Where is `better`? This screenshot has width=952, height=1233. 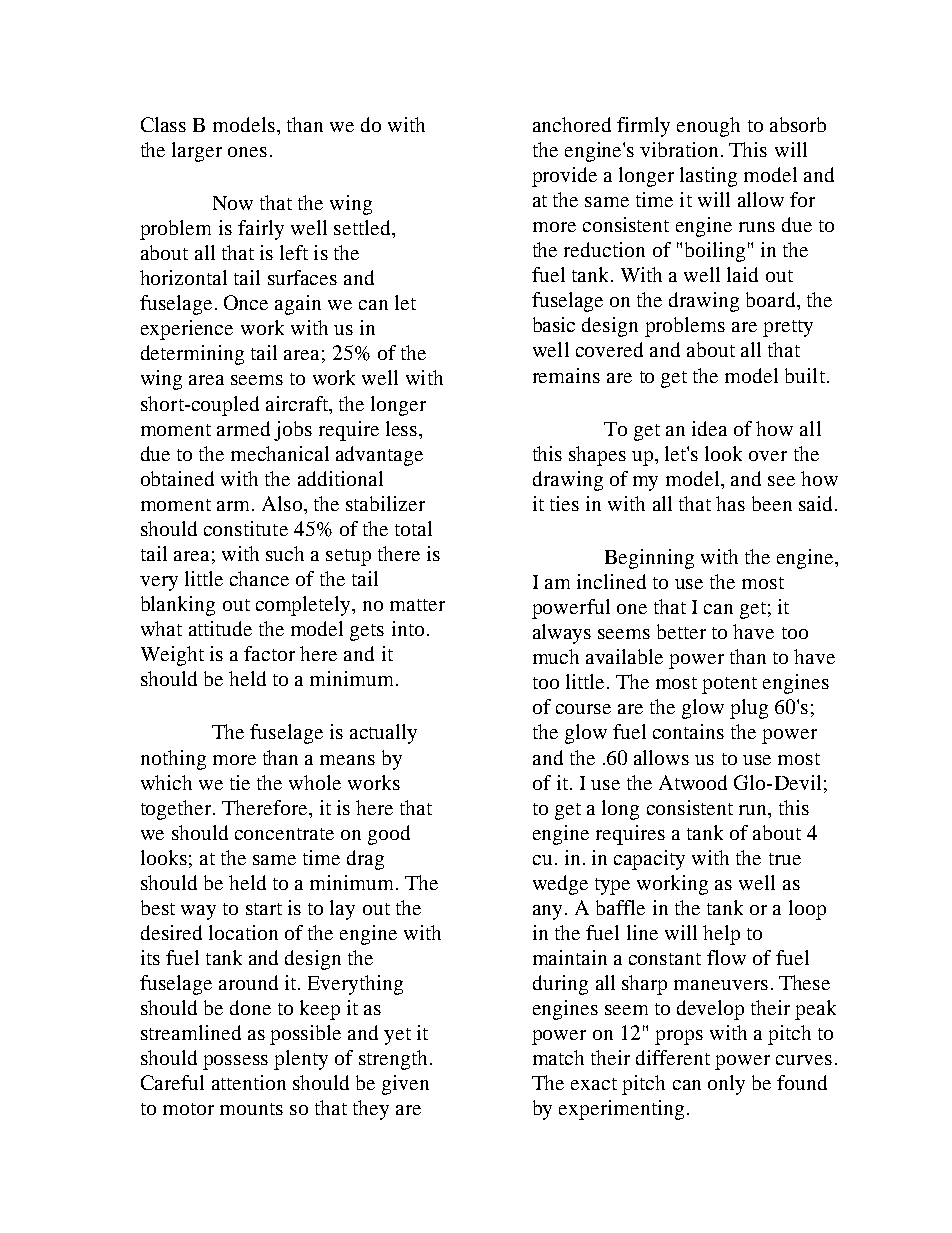
better is located at coordinates (681, 631).
